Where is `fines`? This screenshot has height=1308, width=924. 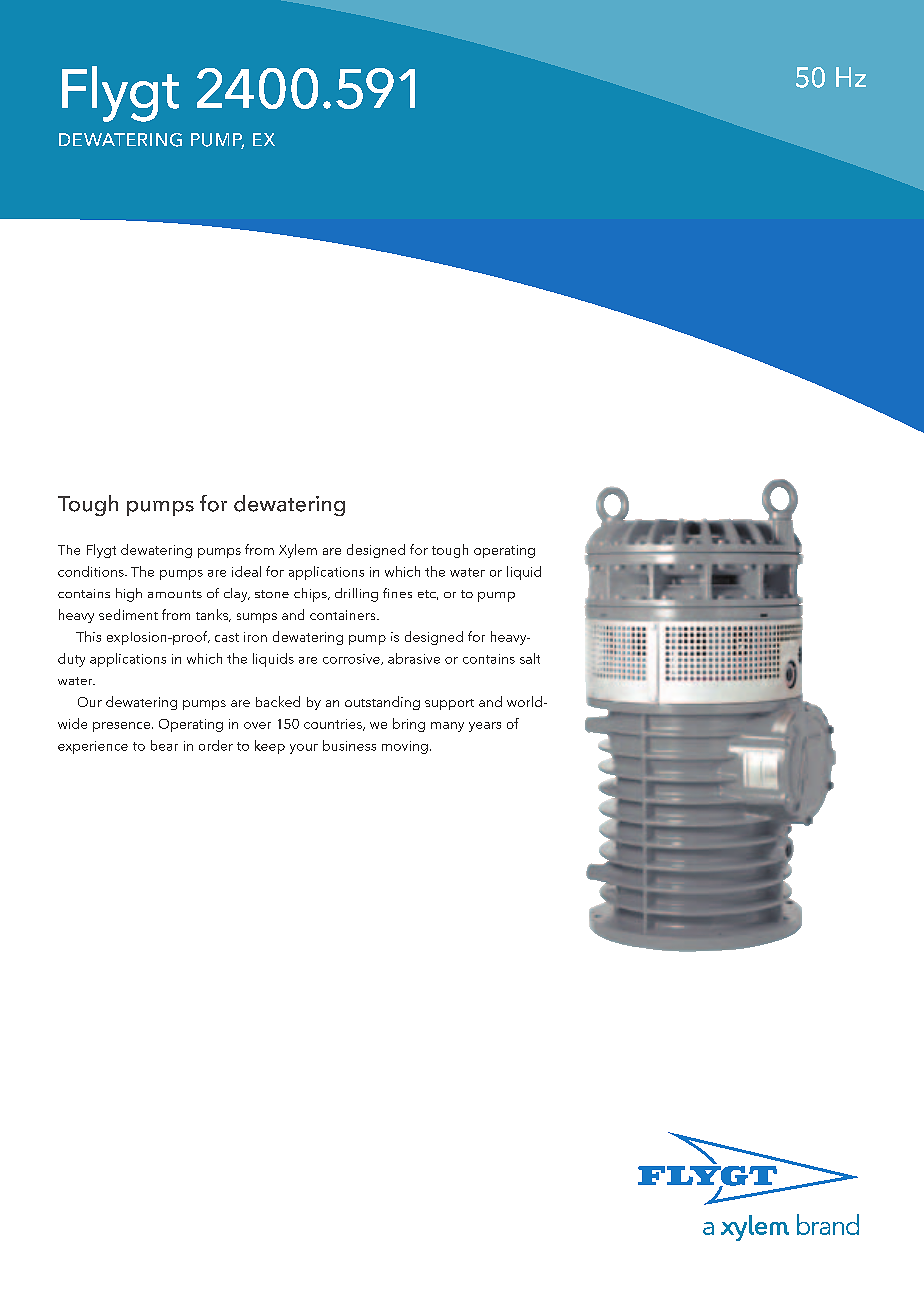
fines is located at coordinates (397, 593).
